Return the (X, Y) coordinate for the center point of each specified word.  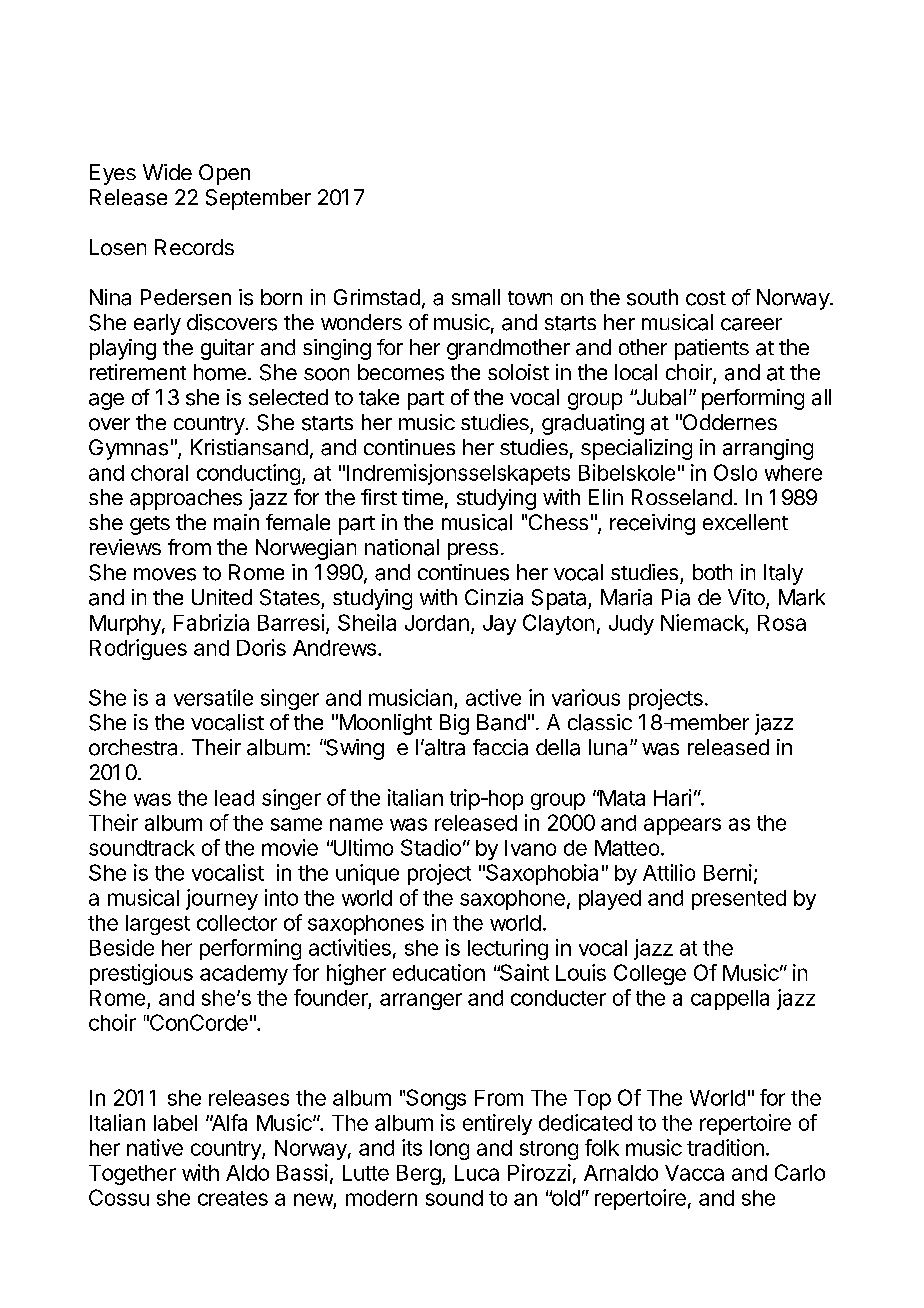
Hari (672, 797)
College (650, 974)
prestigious (141, 974)
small (476, 297)
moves (165, 574)
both (712, 572)
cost (706, 298)
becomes (401, 372)
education (439, 972)
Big (454, 724)
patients (712, 349)
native (155, 1147)
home (220, 372)
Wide (167, 172)
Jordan (437, 623)
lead (234, 798)
